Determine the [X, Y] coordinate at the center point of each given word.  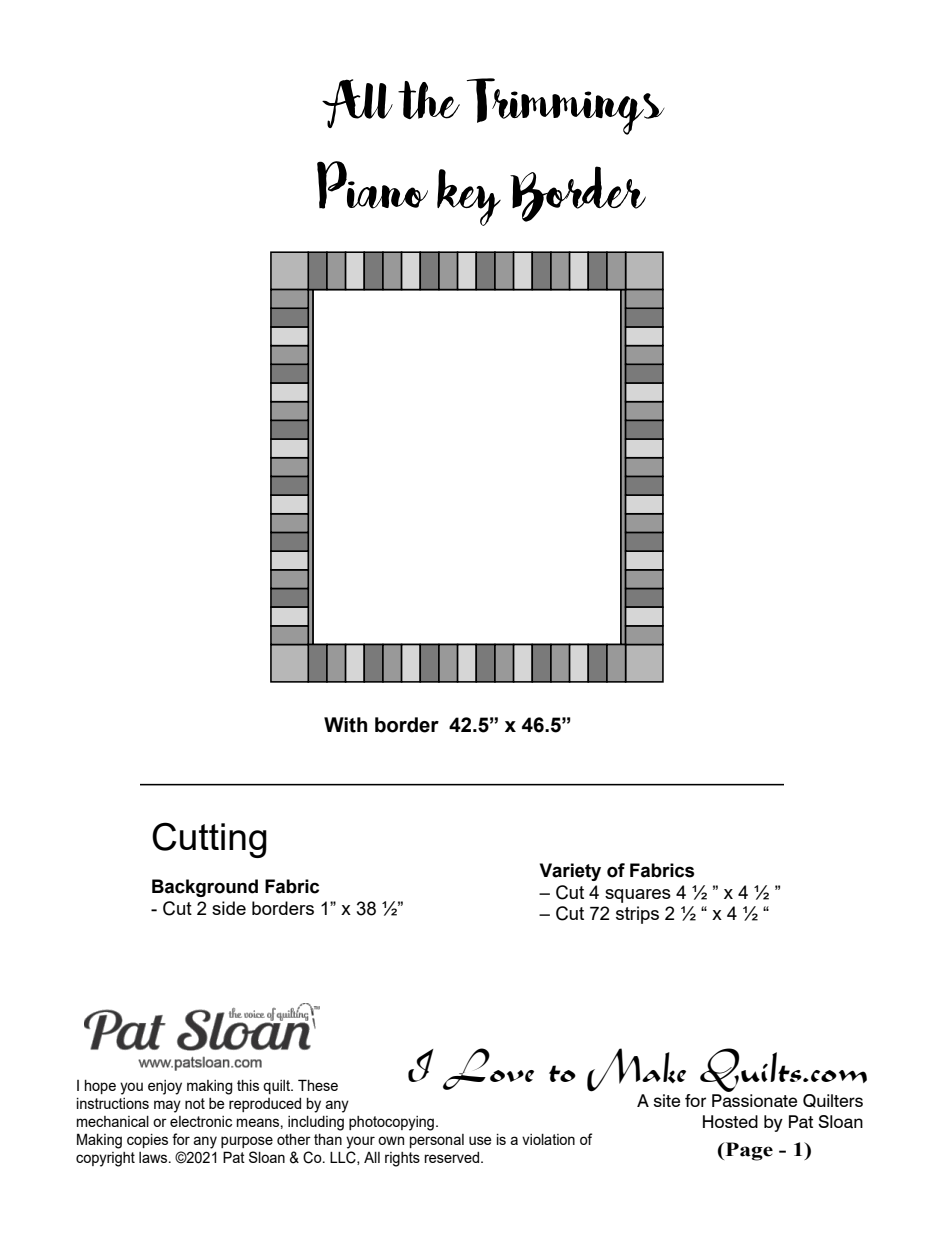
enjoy [165, 1087]
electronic [201, 1121]
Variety [570, 872]
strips [637, 915]
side [229, 908]
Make [636, 1070]
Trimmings [566, 106]
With [345, 725]
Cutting [209, 840]
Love [488, 1069]
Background [205, 888]
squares [638, 896]
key [469, 197]
